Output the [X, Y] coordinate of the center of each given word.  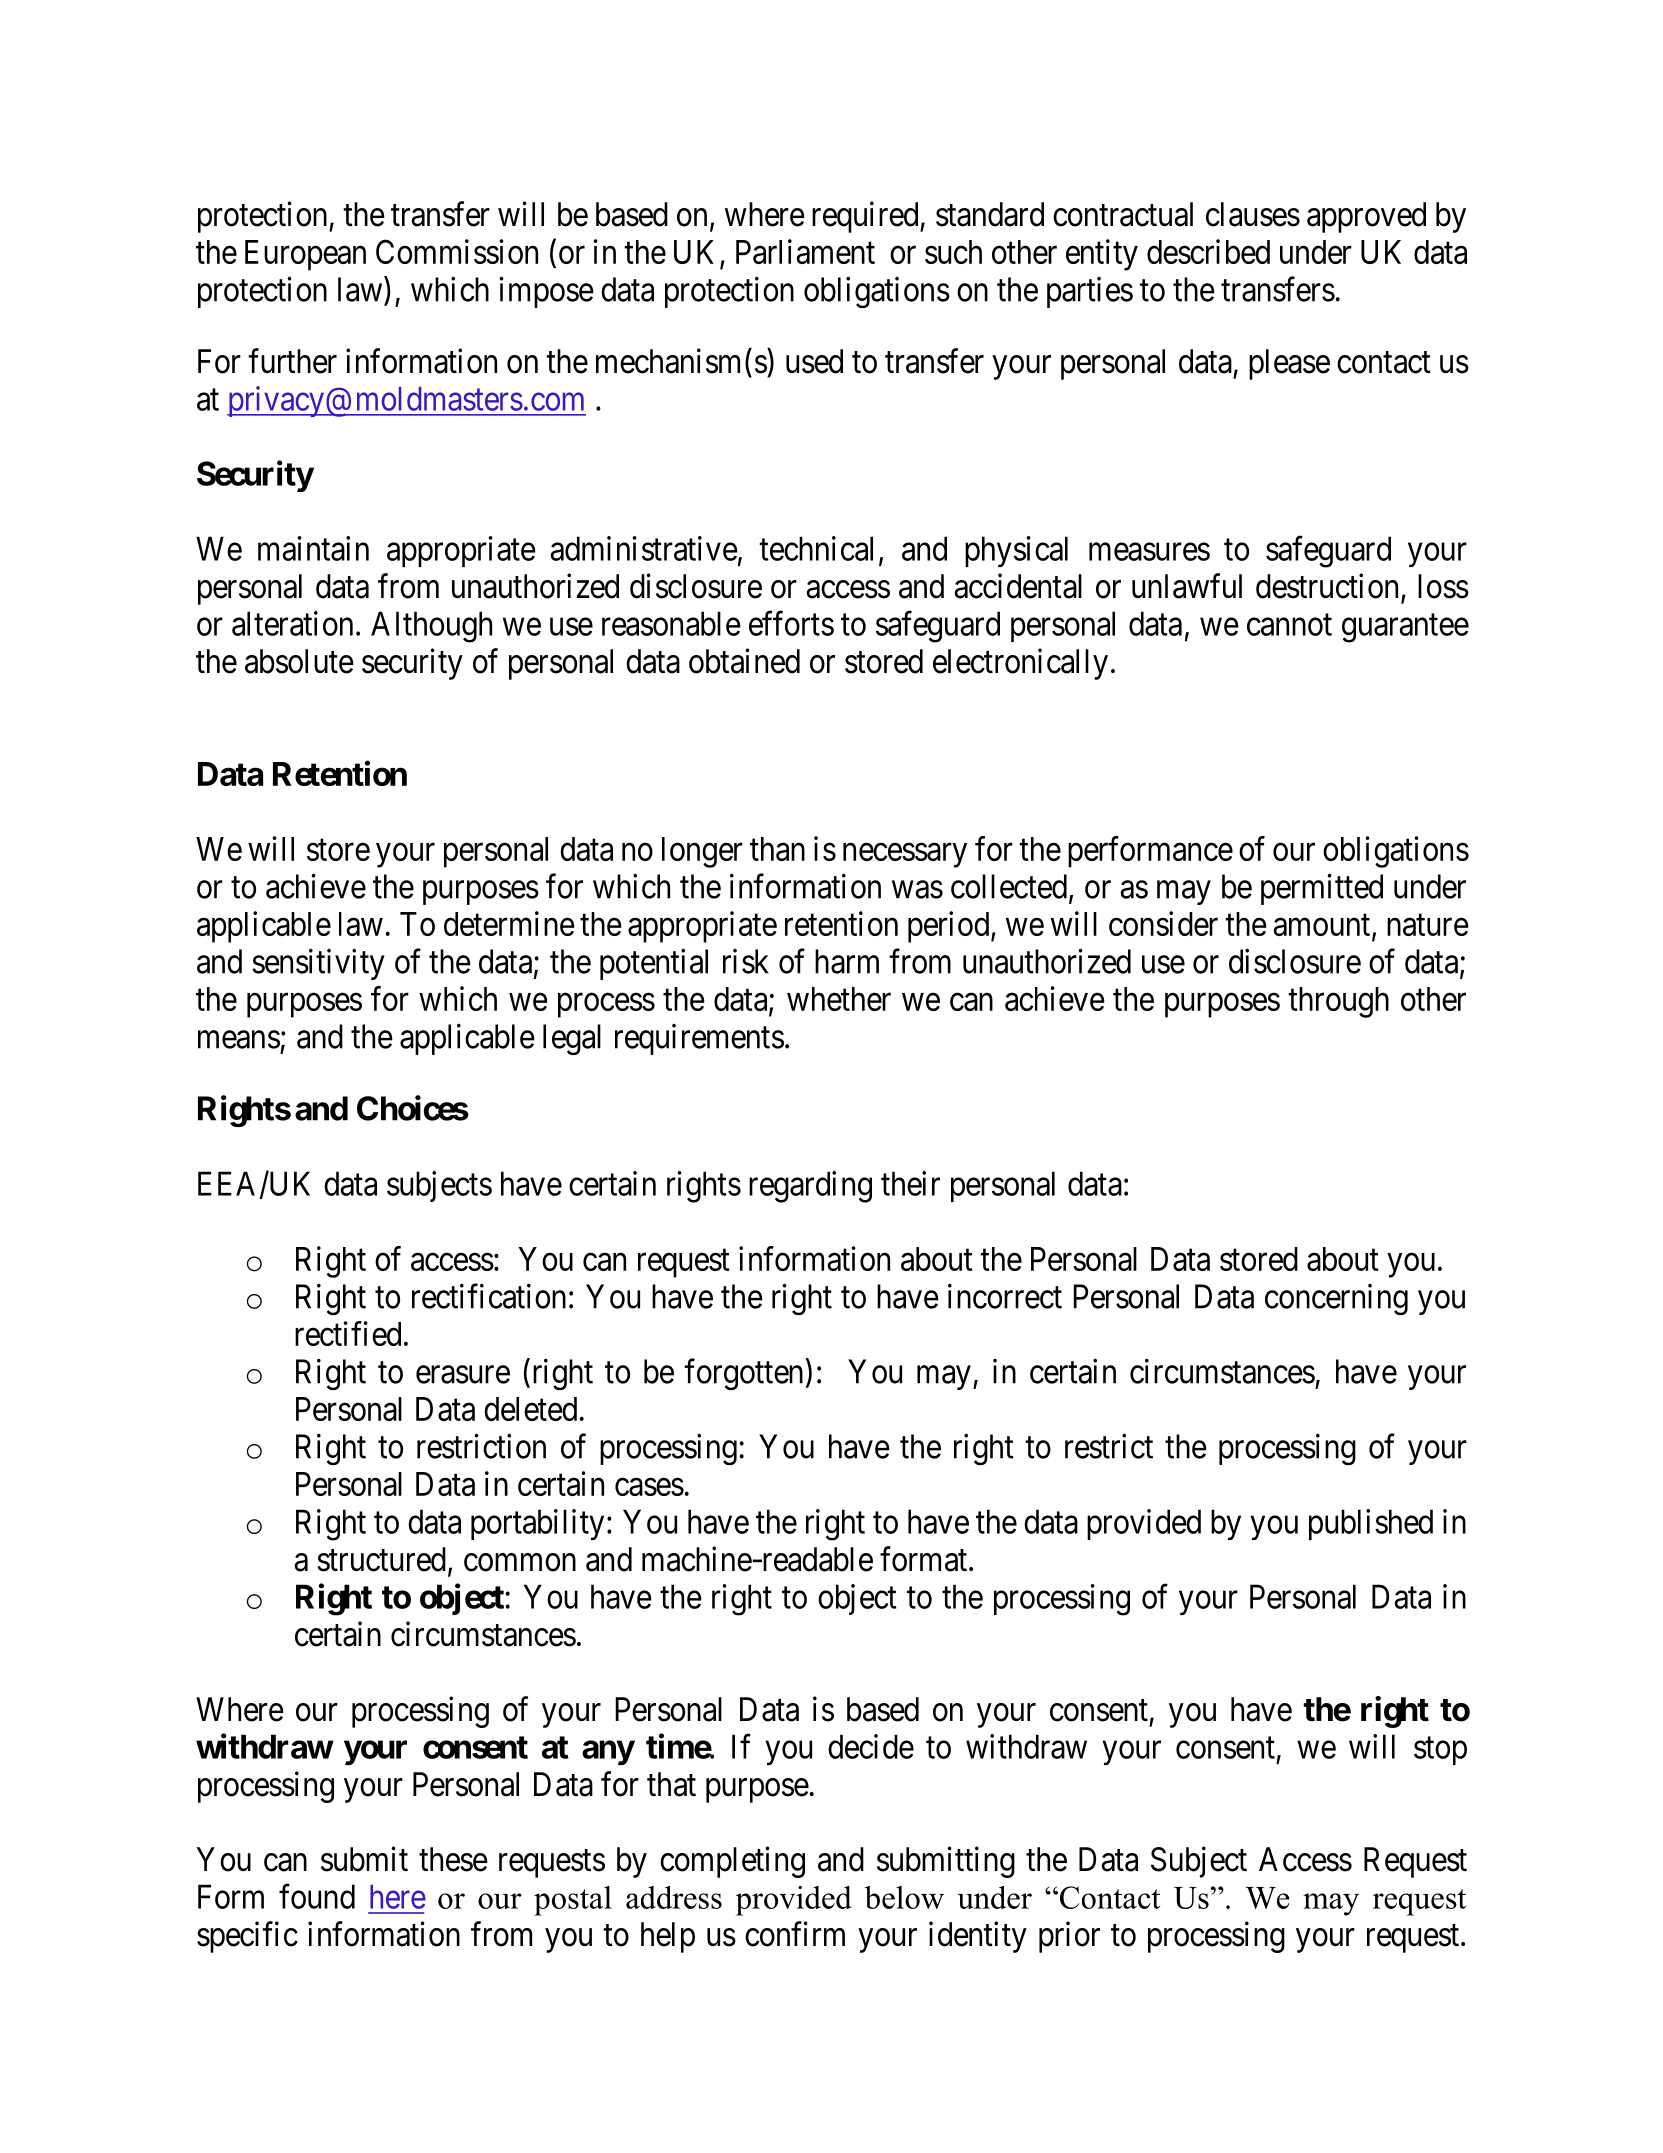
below [904, 1897]
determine [509, 923]
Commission [457, 251]
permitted [1322, 889]
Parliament [805, 251]
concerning [1336, 1299]
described [1208, 251]
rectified [348, 1333]
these [453, 1859]
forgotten [743, 1374]
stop [1440, 1751]
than [777, 849]
